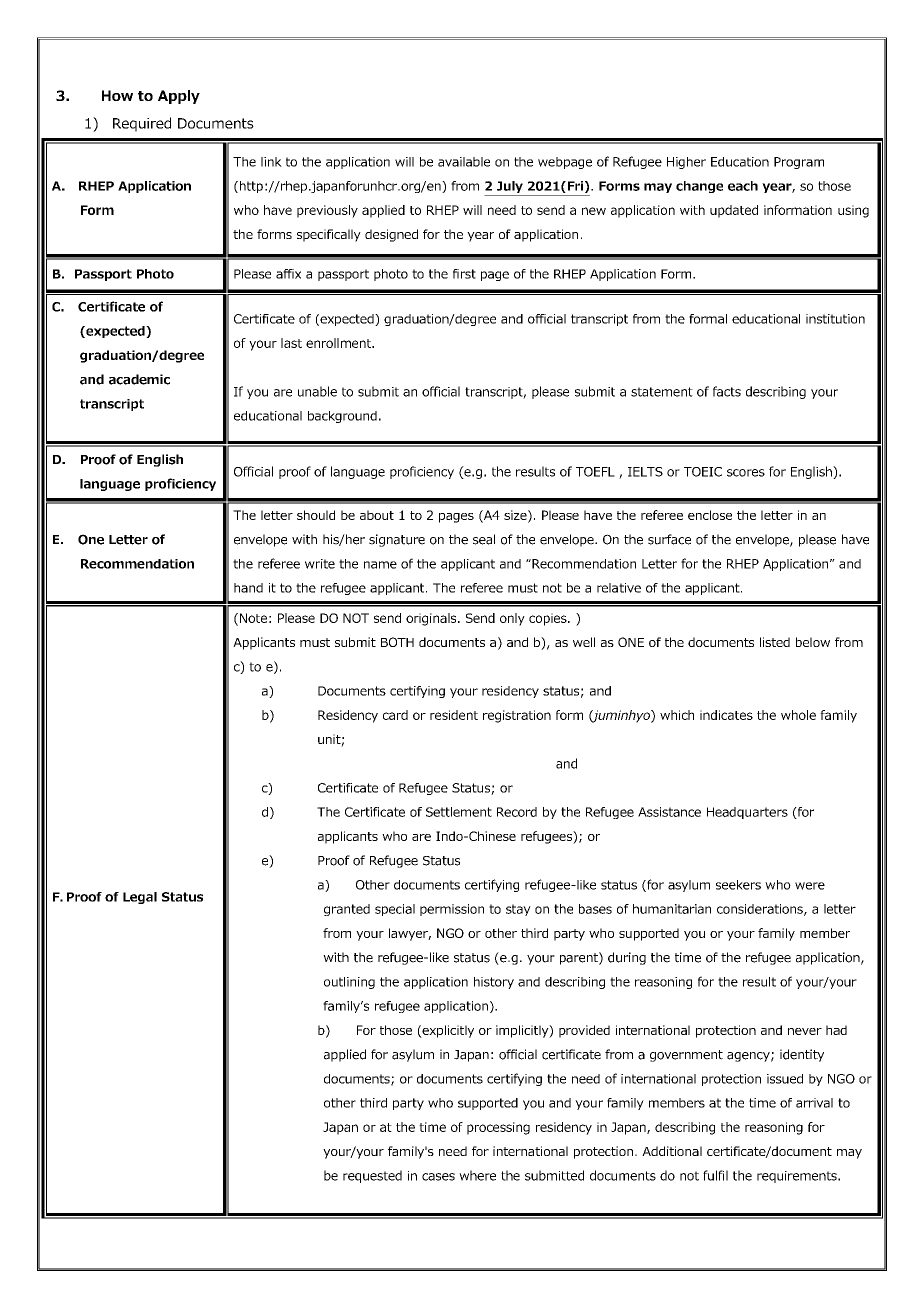 This document has height=1308, width=924. Describe the element at coordinates (248, 588) in the document. I see `hand` at that location.
